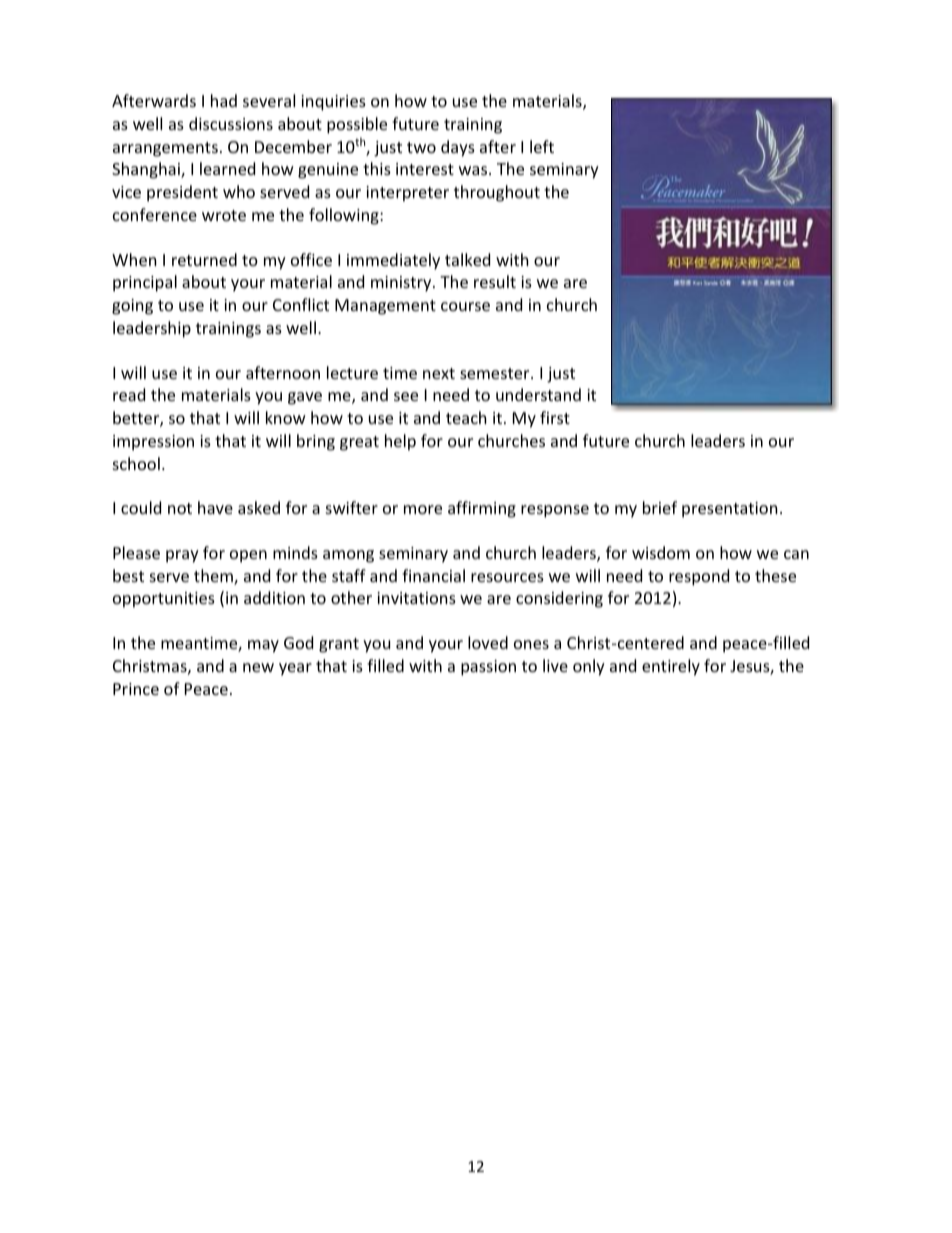  What do you see at coordinates (258, 667) in the page?
I see `new` at bounding box center [258, 667].
